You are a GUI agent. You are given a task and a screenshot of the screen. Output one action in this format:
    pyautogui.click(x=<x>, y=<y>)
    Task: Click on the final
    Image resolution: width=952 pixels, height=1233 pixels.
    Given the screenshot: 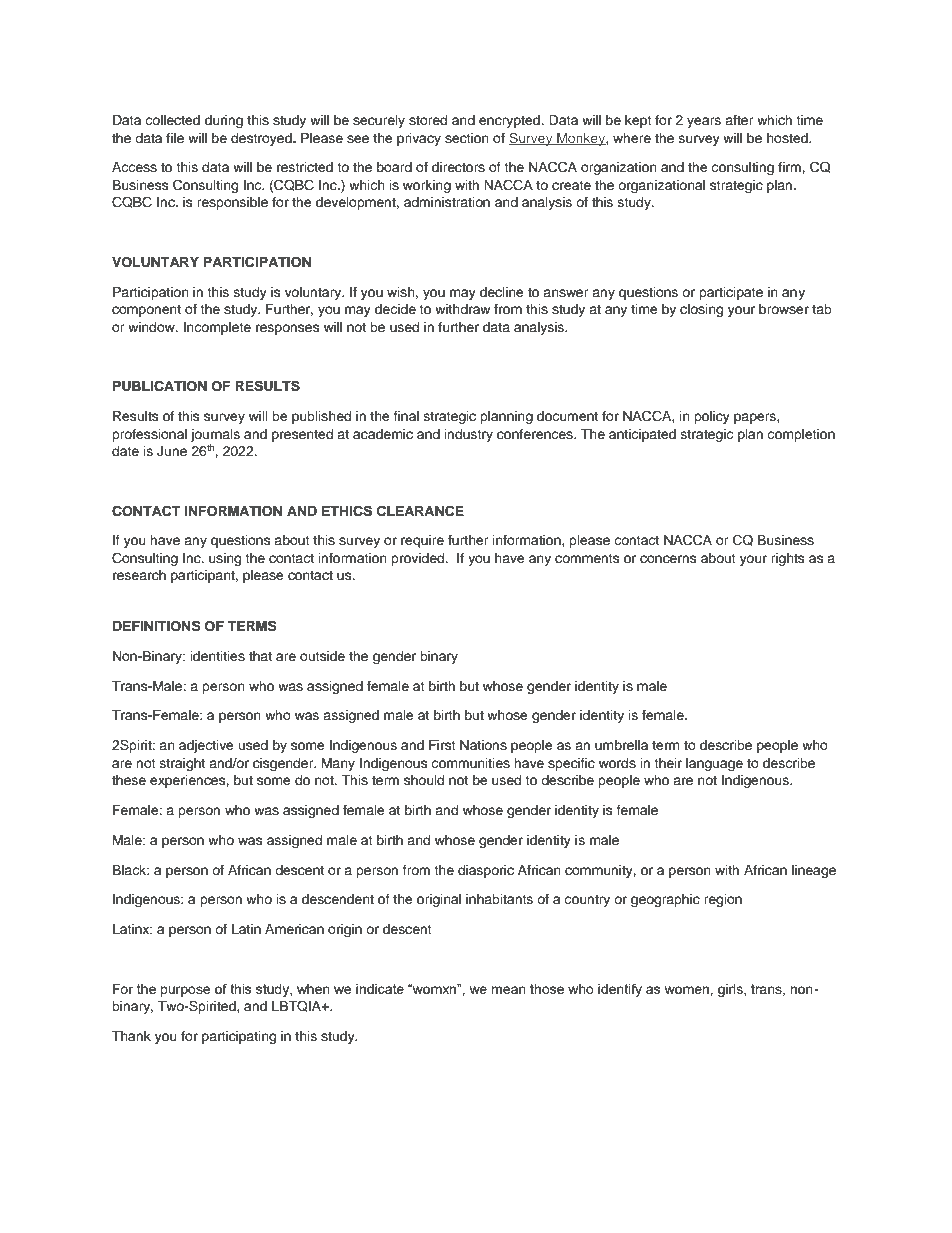 What is the action you would take?
    pyautogui.click(x=406, y=416)
